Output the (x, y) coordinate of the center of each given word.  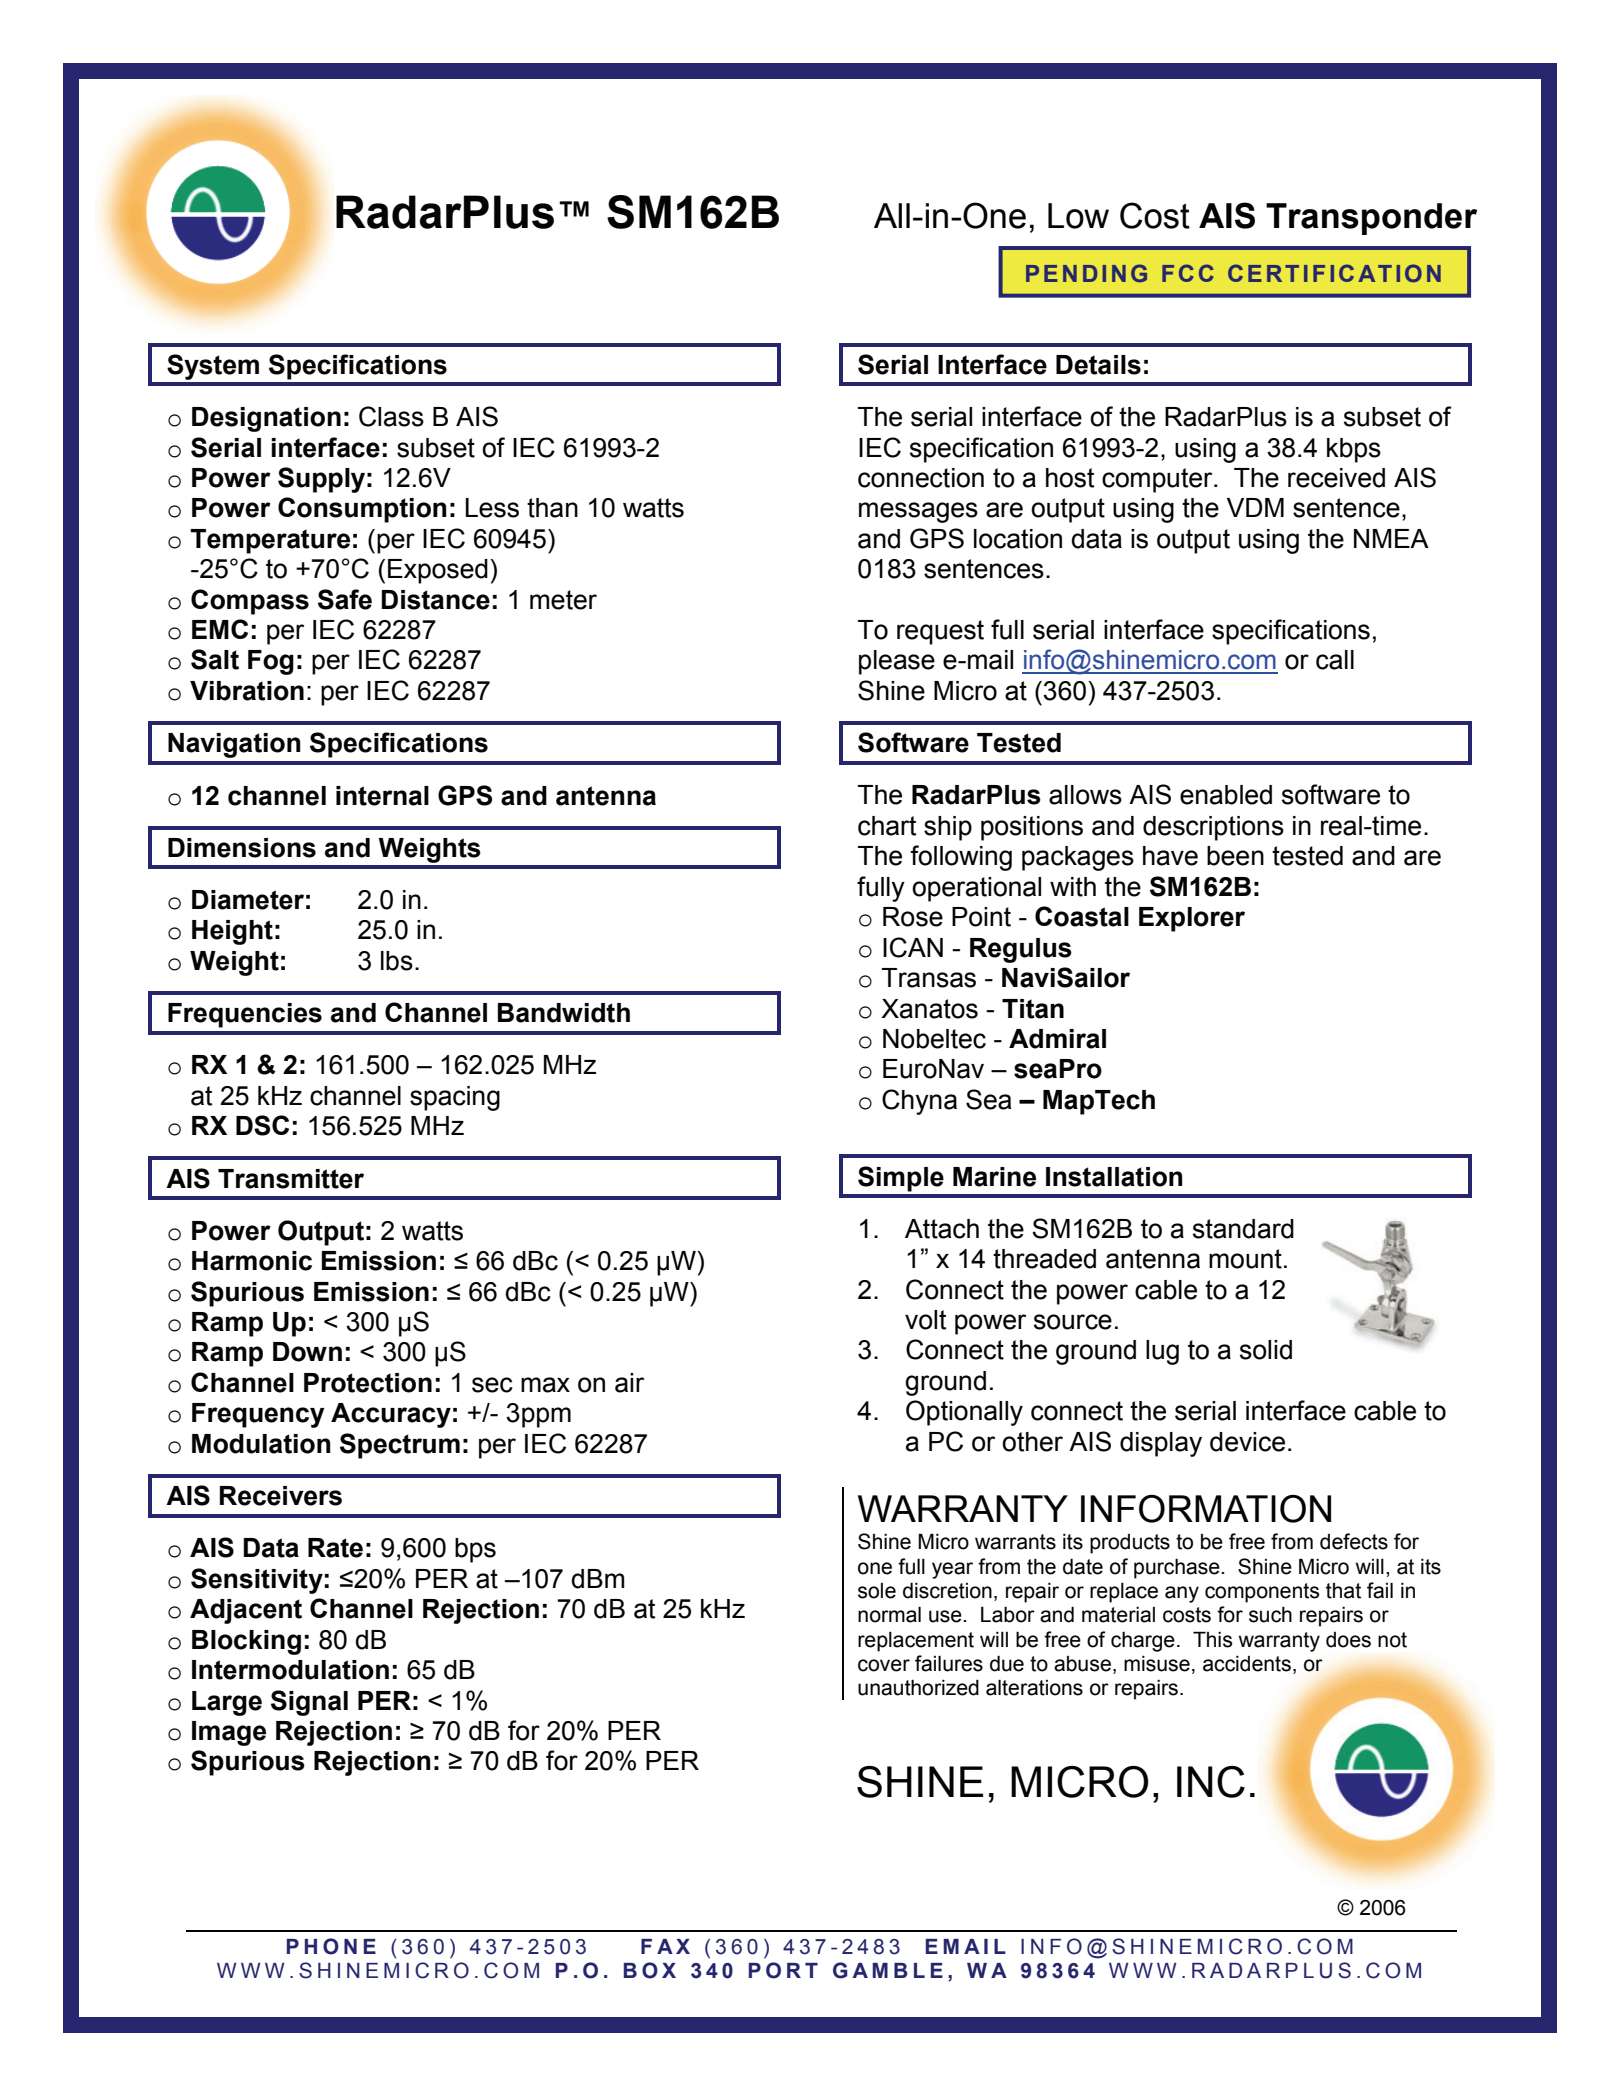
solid (1266, 1350)
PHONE (331, 1946)
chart (887, 826)
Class (391, 416)
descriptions (1213, 828)
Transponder (1371, 219)
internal (382, 796)
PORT (783, 1970)
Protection (368, 1383)
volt (925, 1320)
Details (1098, 365)
